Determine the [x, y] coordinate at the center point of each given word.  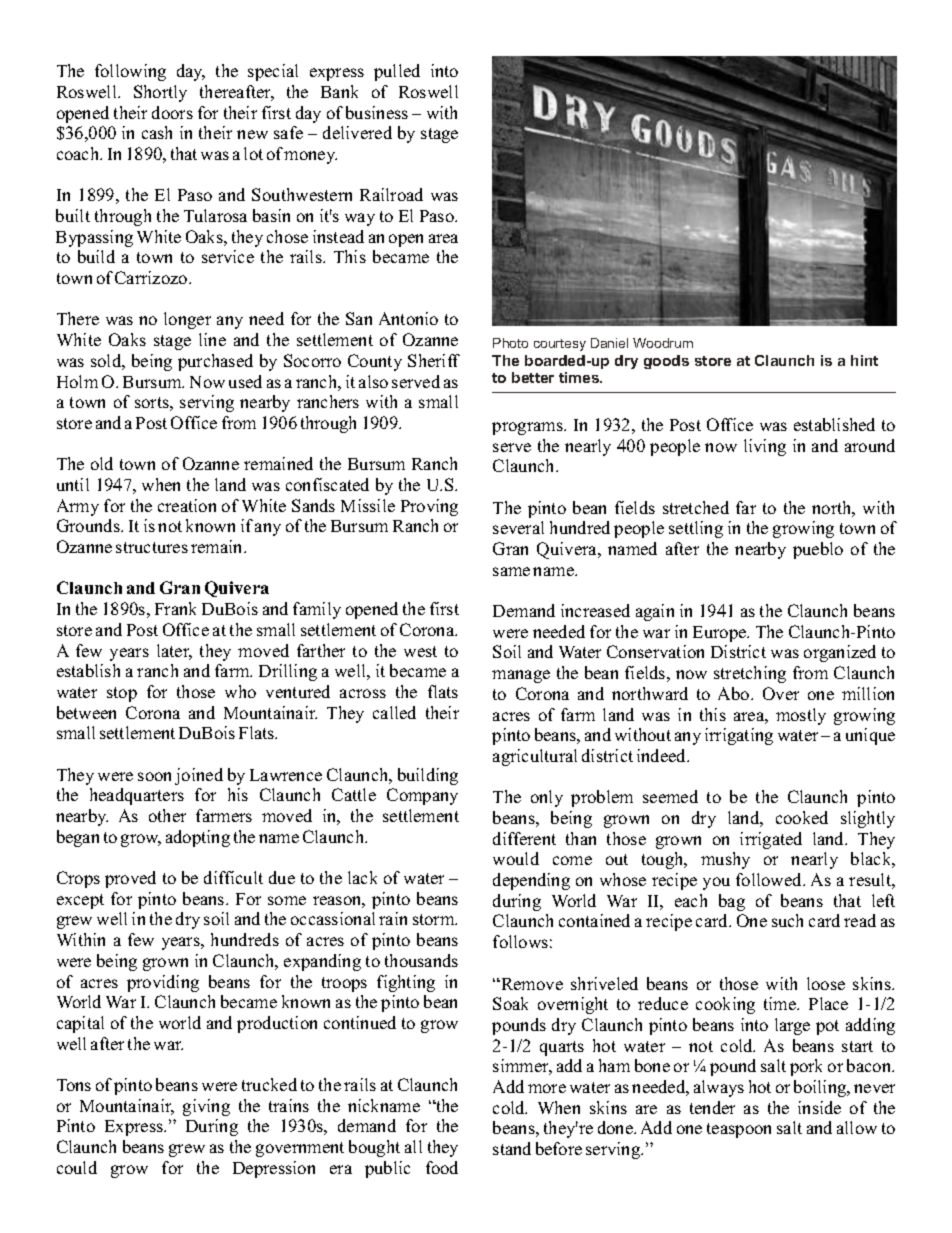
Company [422, 796]
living [765, 447]
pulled [397, 72]
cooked [802, 817]
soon [154, 776]
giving [206, 1107]
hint [864, 360]
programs [528, 428]
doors [172, 112]
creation [187, 505]
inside [819, 1107]
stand [512, 1148]
